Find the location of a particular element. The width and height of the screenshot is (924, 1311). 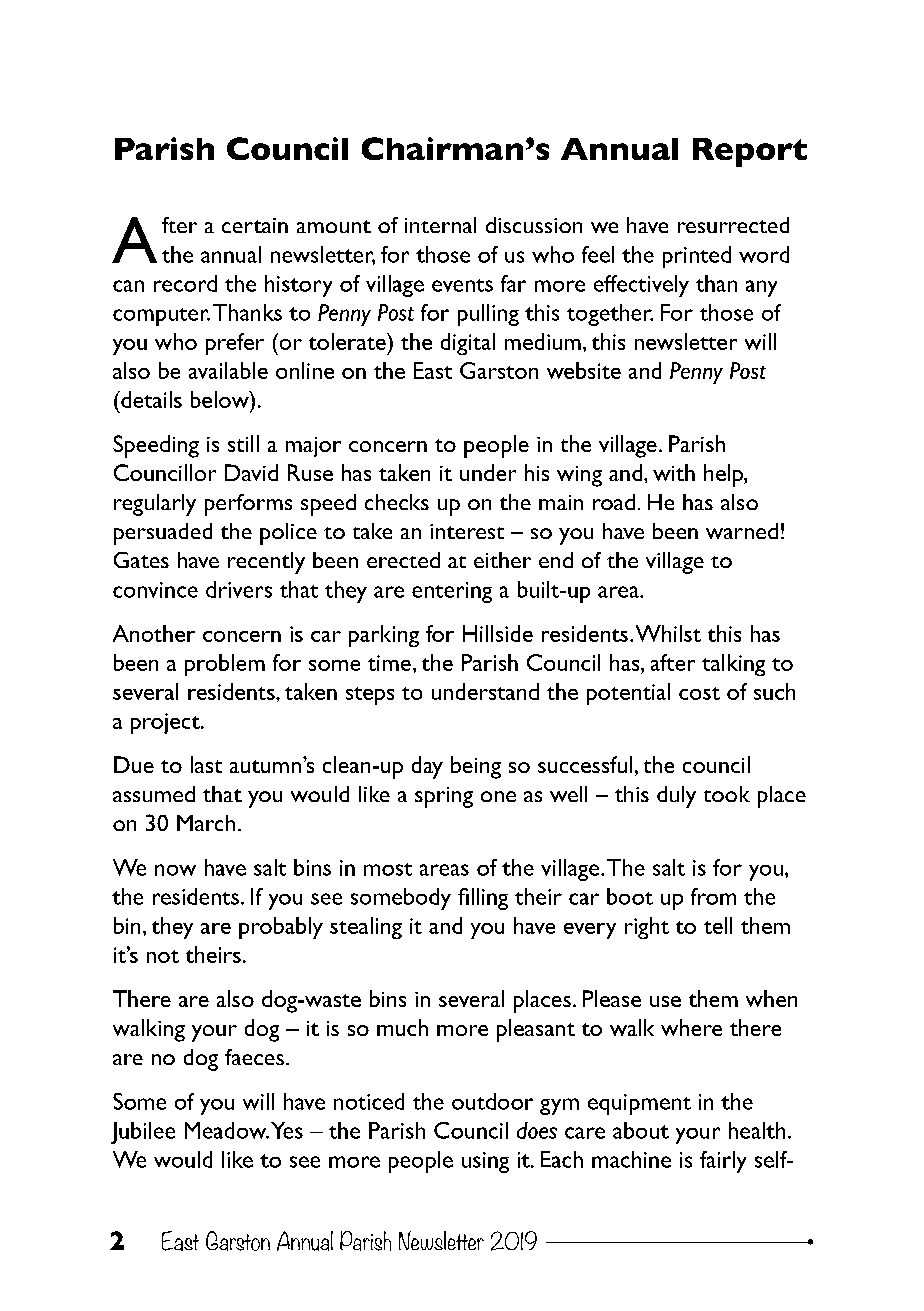

internal is located at coordinates (440, 225).
